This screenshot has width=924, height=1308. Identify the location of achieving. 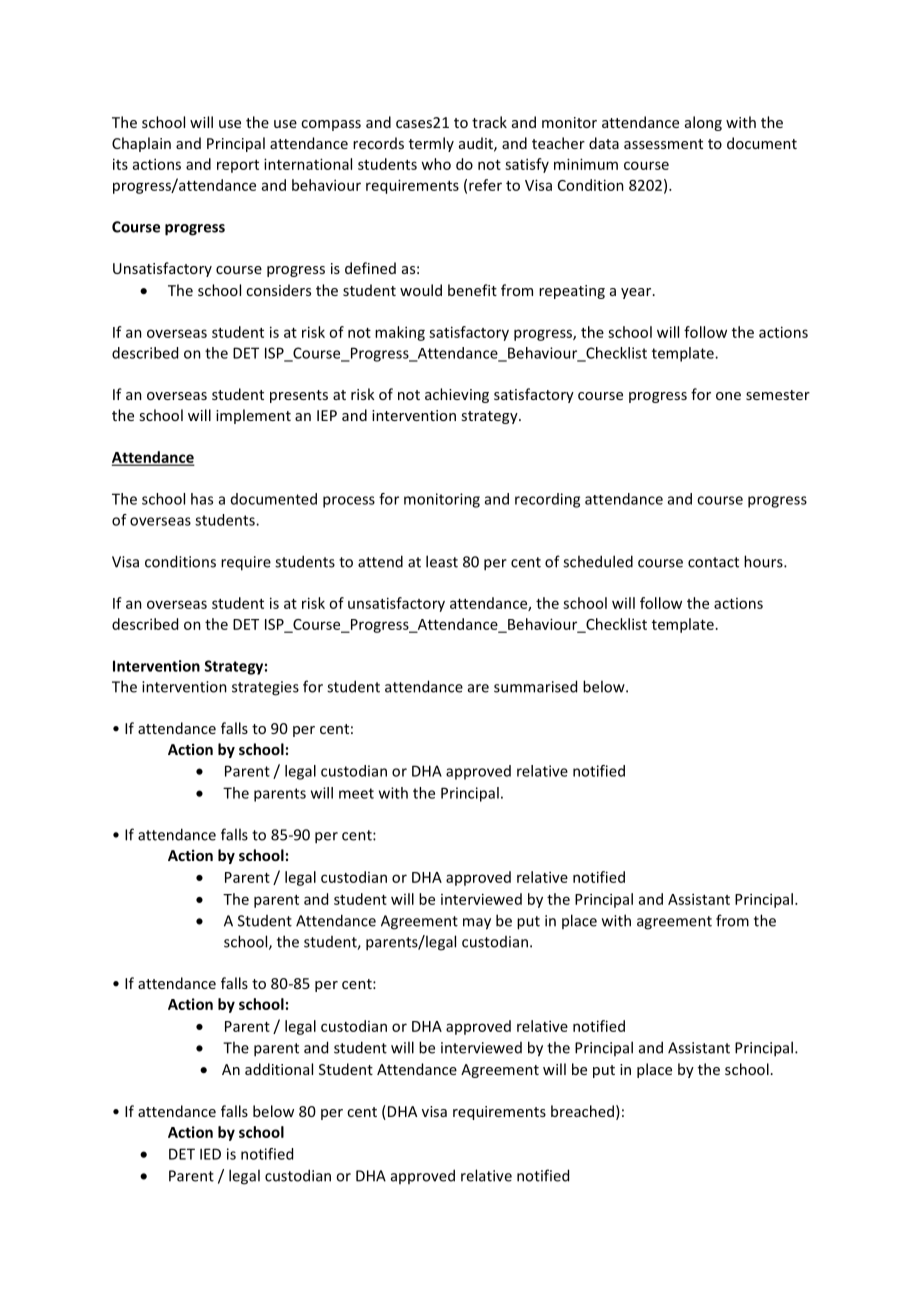
(457, 395).
